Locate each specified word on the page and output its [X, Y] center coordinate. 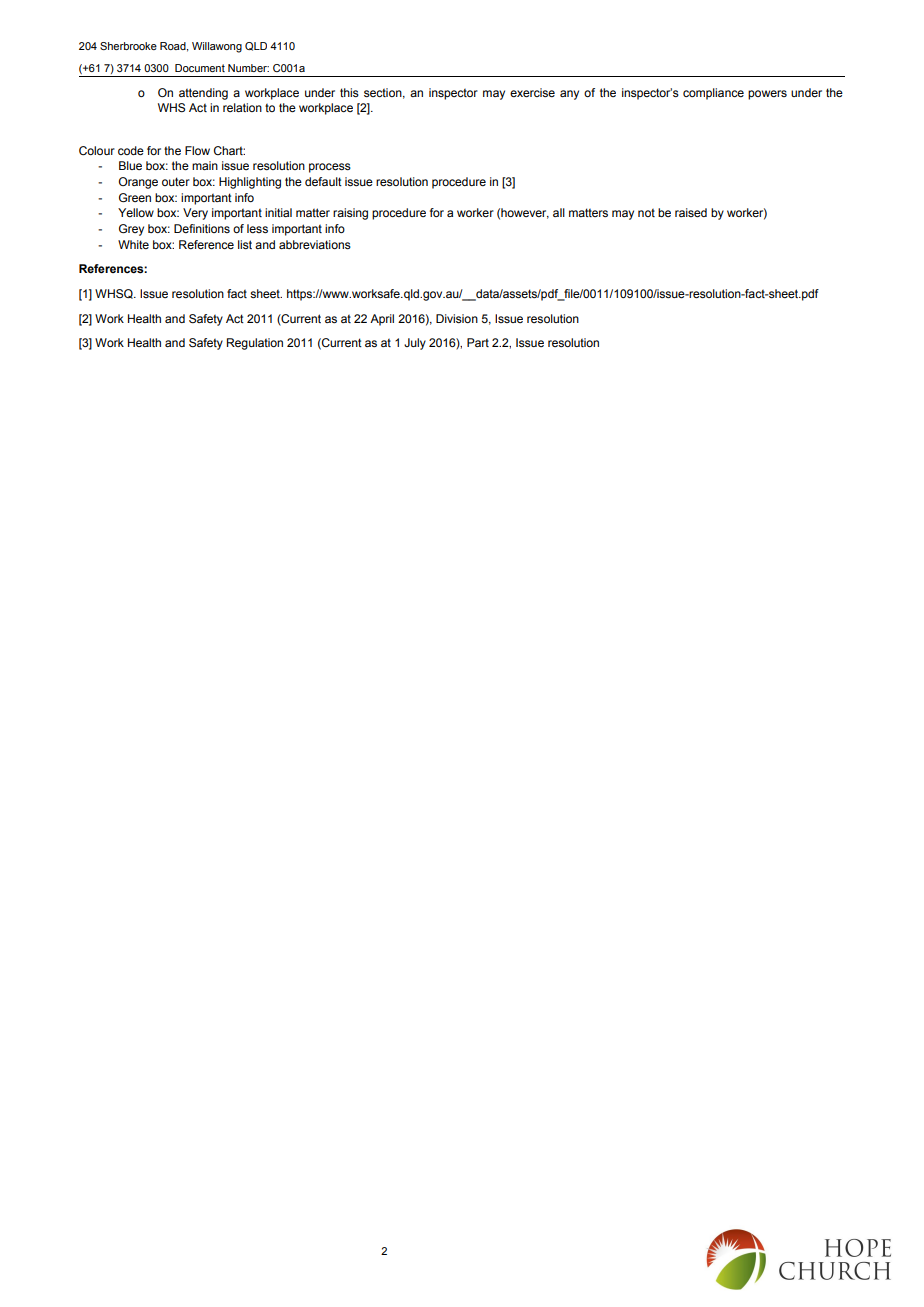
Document [200, 68]
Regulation [255, 344]
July [415, 344]
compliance [713, 94]
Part [478, 342]
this [349, 92]
